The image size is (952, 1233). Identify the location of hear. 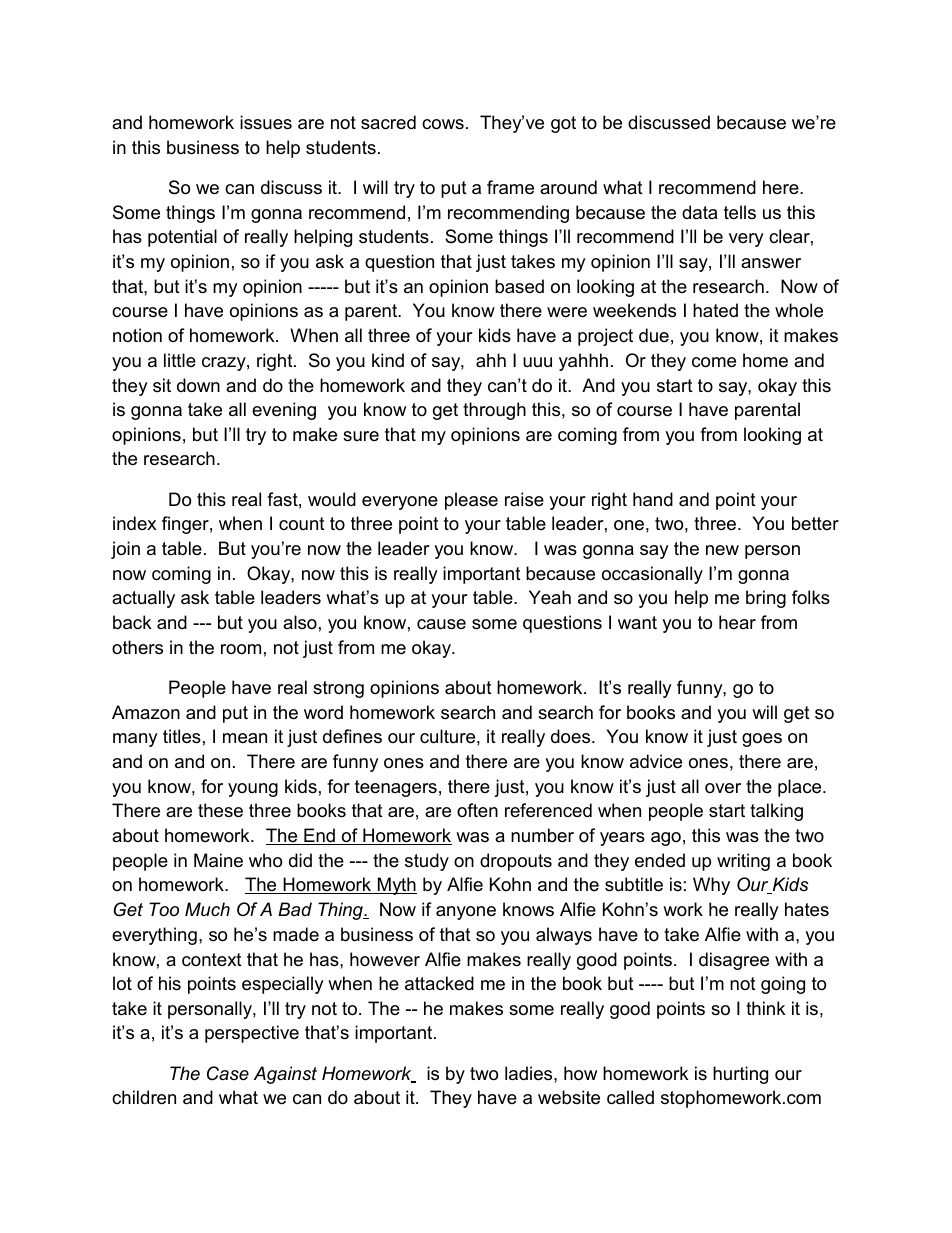
(737, 622).
